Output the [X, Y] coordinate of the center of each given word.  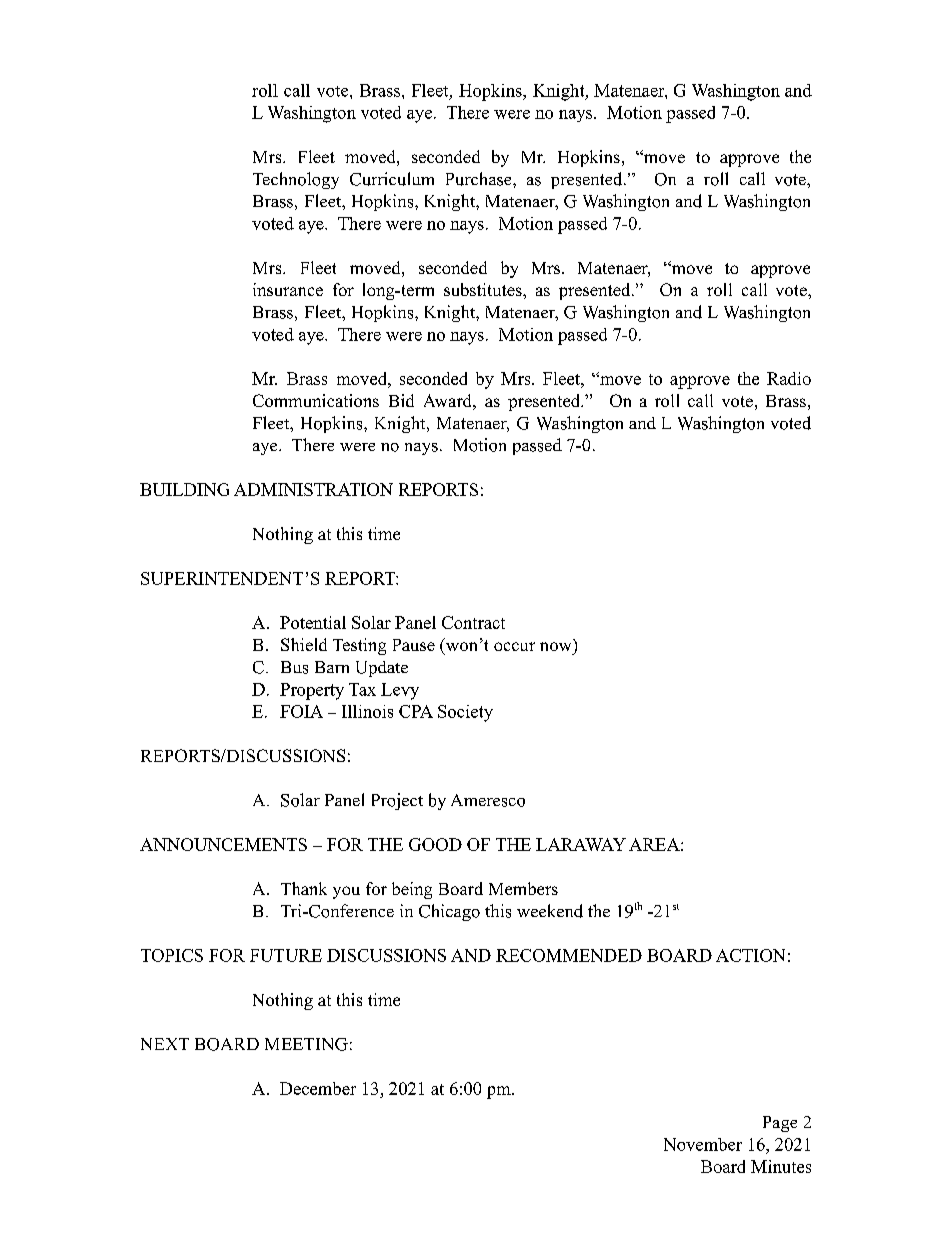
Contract [473, 622]
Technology [296, 180]
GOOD [435, 844]
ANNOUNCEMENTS [223, 844]
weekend [550, 911]
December [318, 1088]
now [555, 646]
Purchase [480, 179]
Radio [789, 378]
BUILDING [184, 489]
